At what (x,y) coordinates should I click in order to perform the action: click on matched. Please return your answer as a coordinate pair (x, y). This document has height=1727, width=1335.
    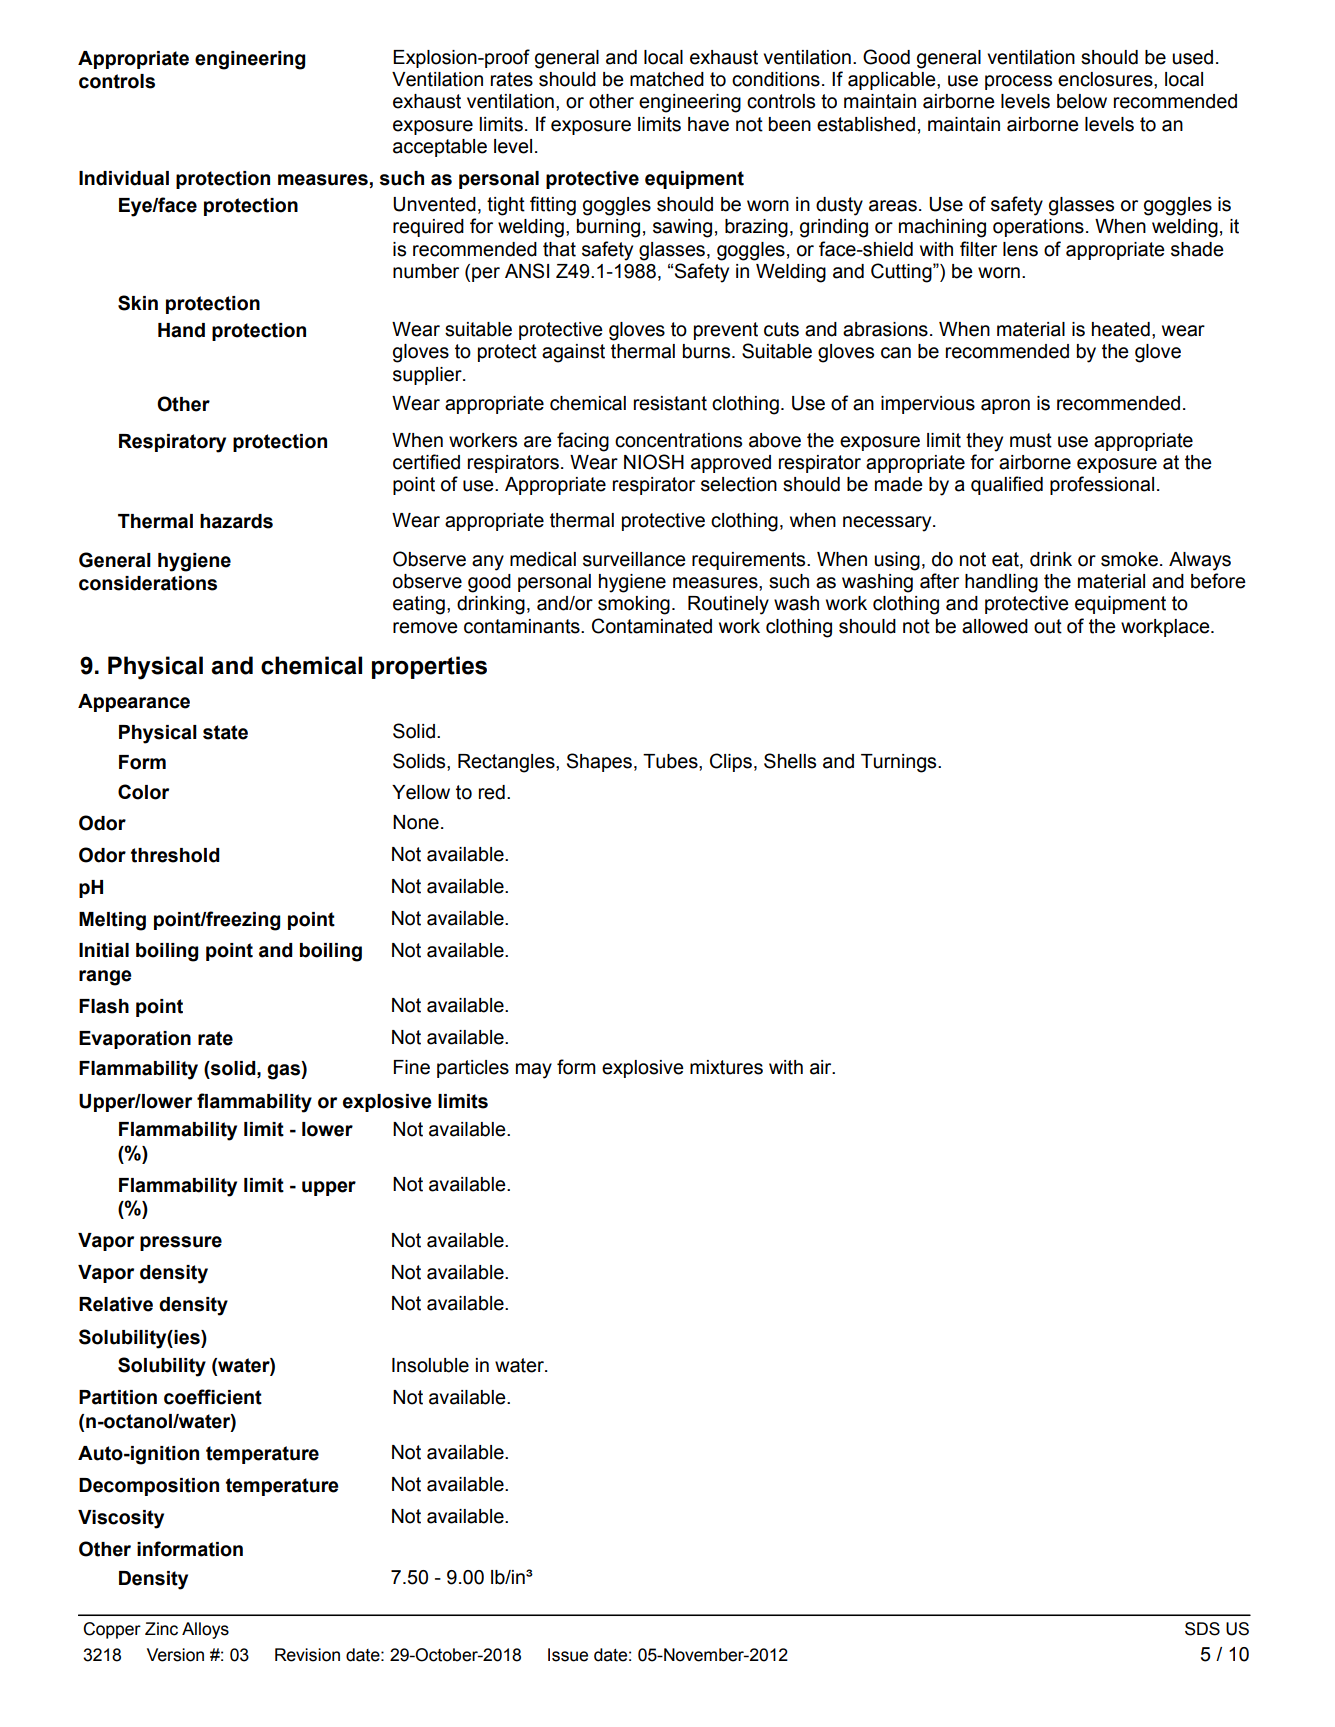
    Looking at the image, I should click on (667, 79).
